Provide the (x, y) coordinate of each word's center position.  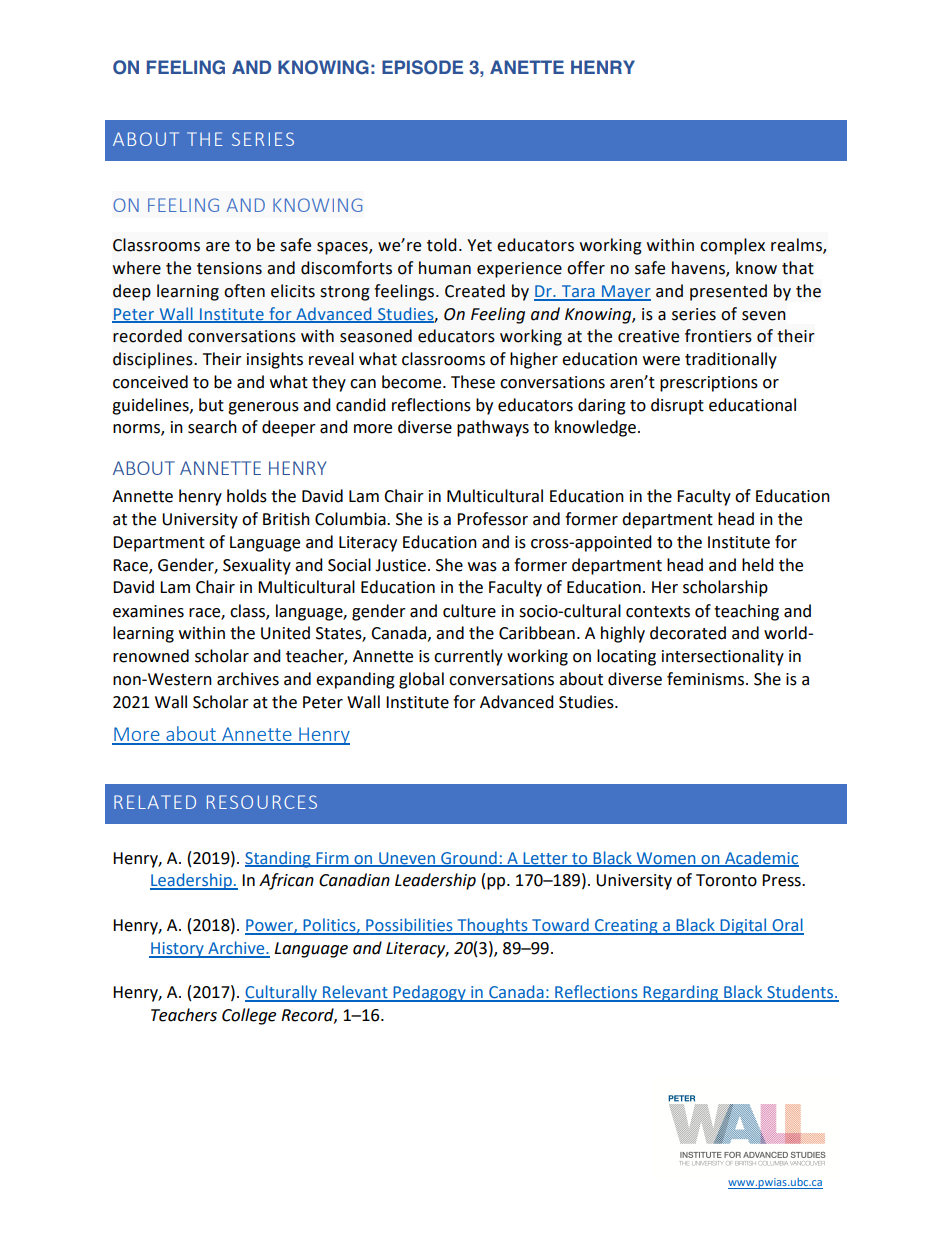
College (249, 1016)
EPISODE (422, 67)
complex (732, 246)
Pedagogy (429, 993)
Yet (479, 245)
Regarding (681, 993)
